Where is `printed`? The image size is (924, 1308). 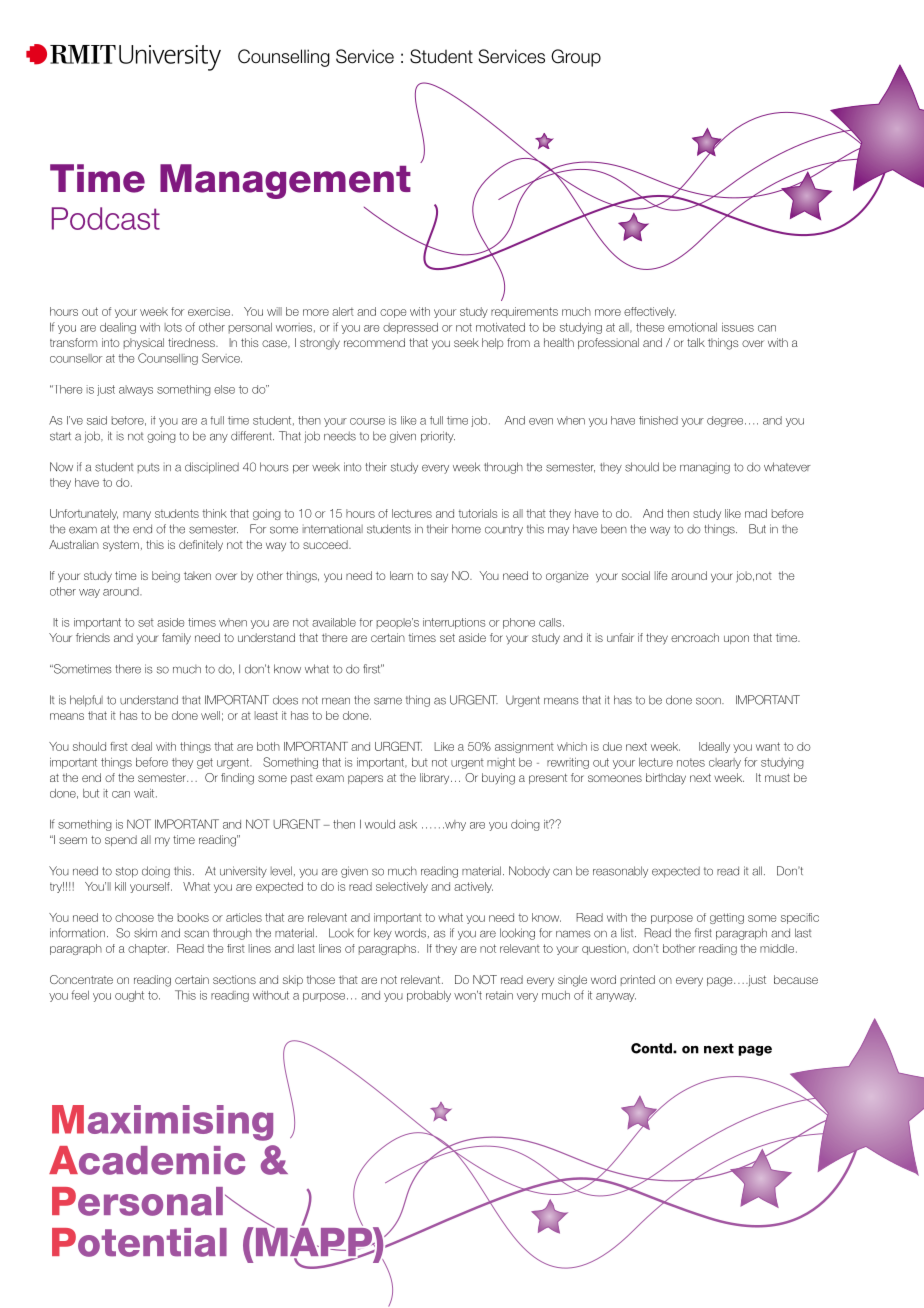
printed is located at coordinates (638, 980).
